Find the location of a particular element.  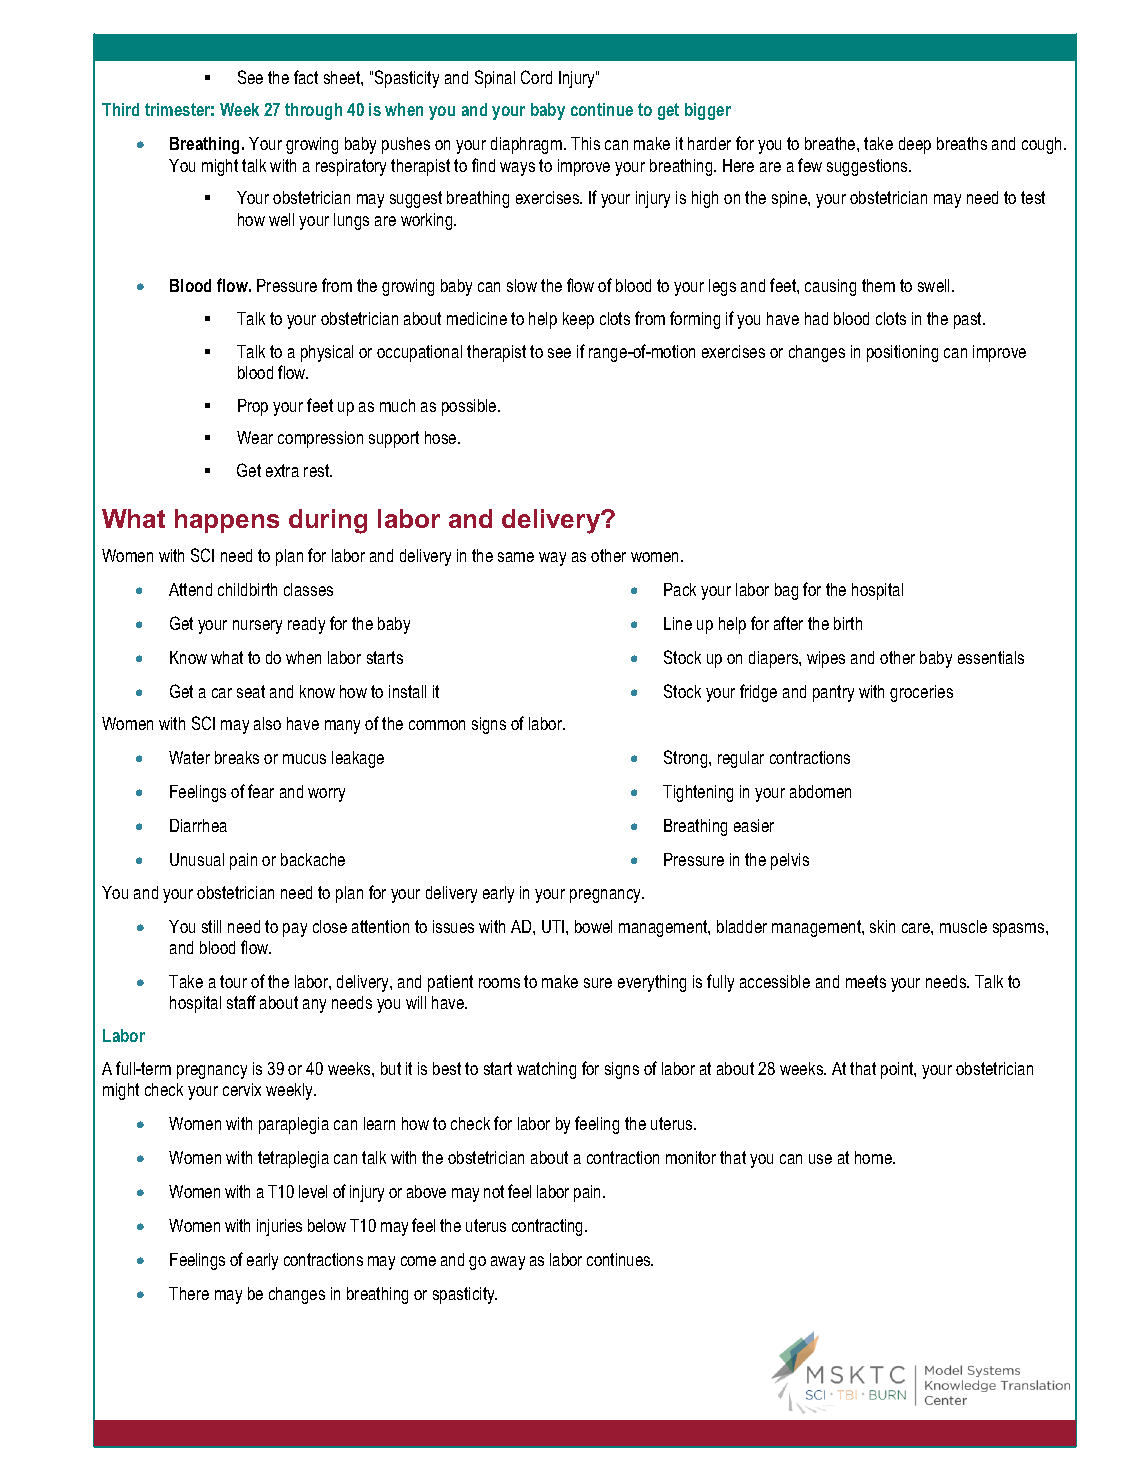

keep is located at coordinates (578, 320).
